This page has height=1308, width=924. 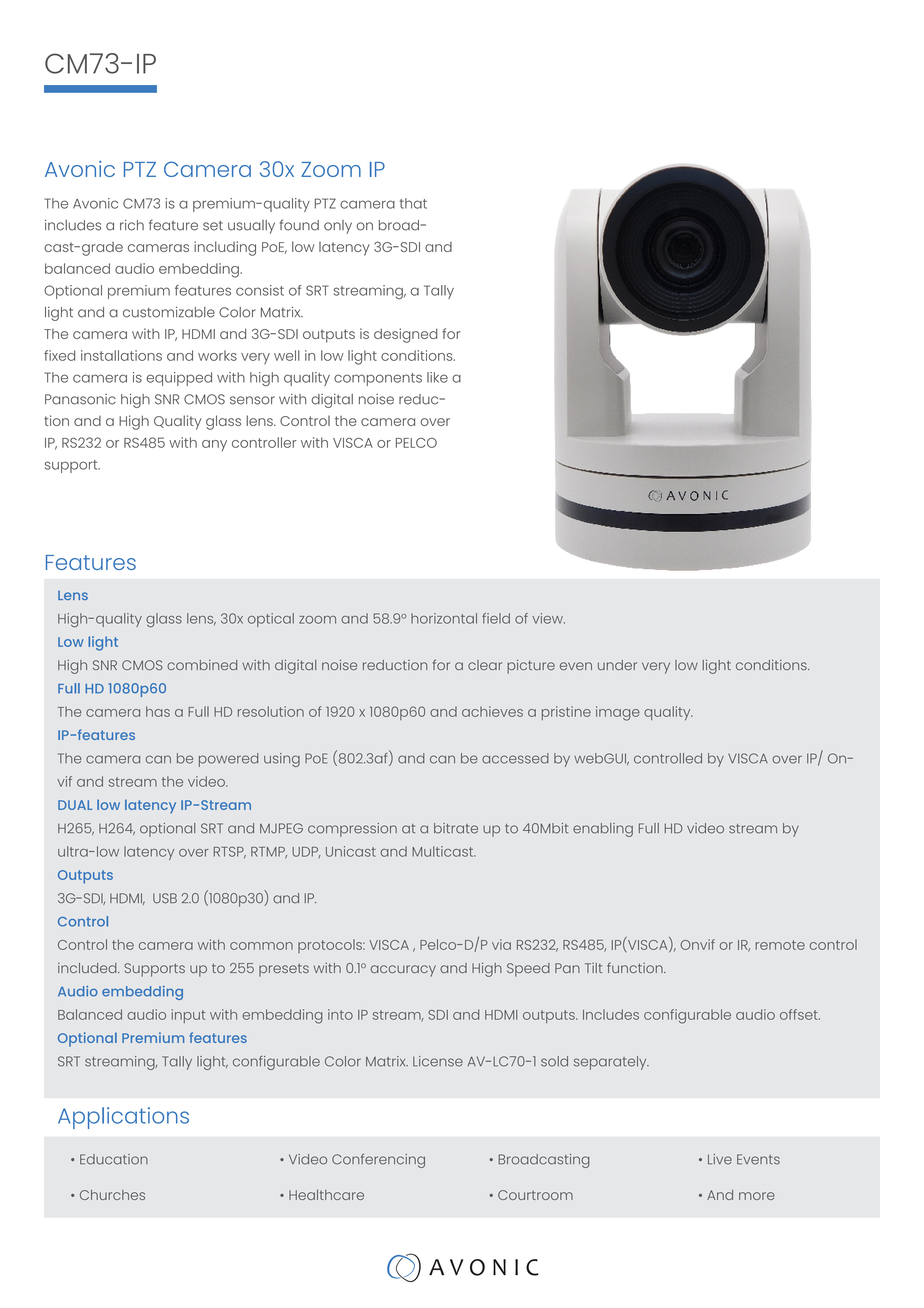 I want to click on designed, so click(x=405, y=335).
